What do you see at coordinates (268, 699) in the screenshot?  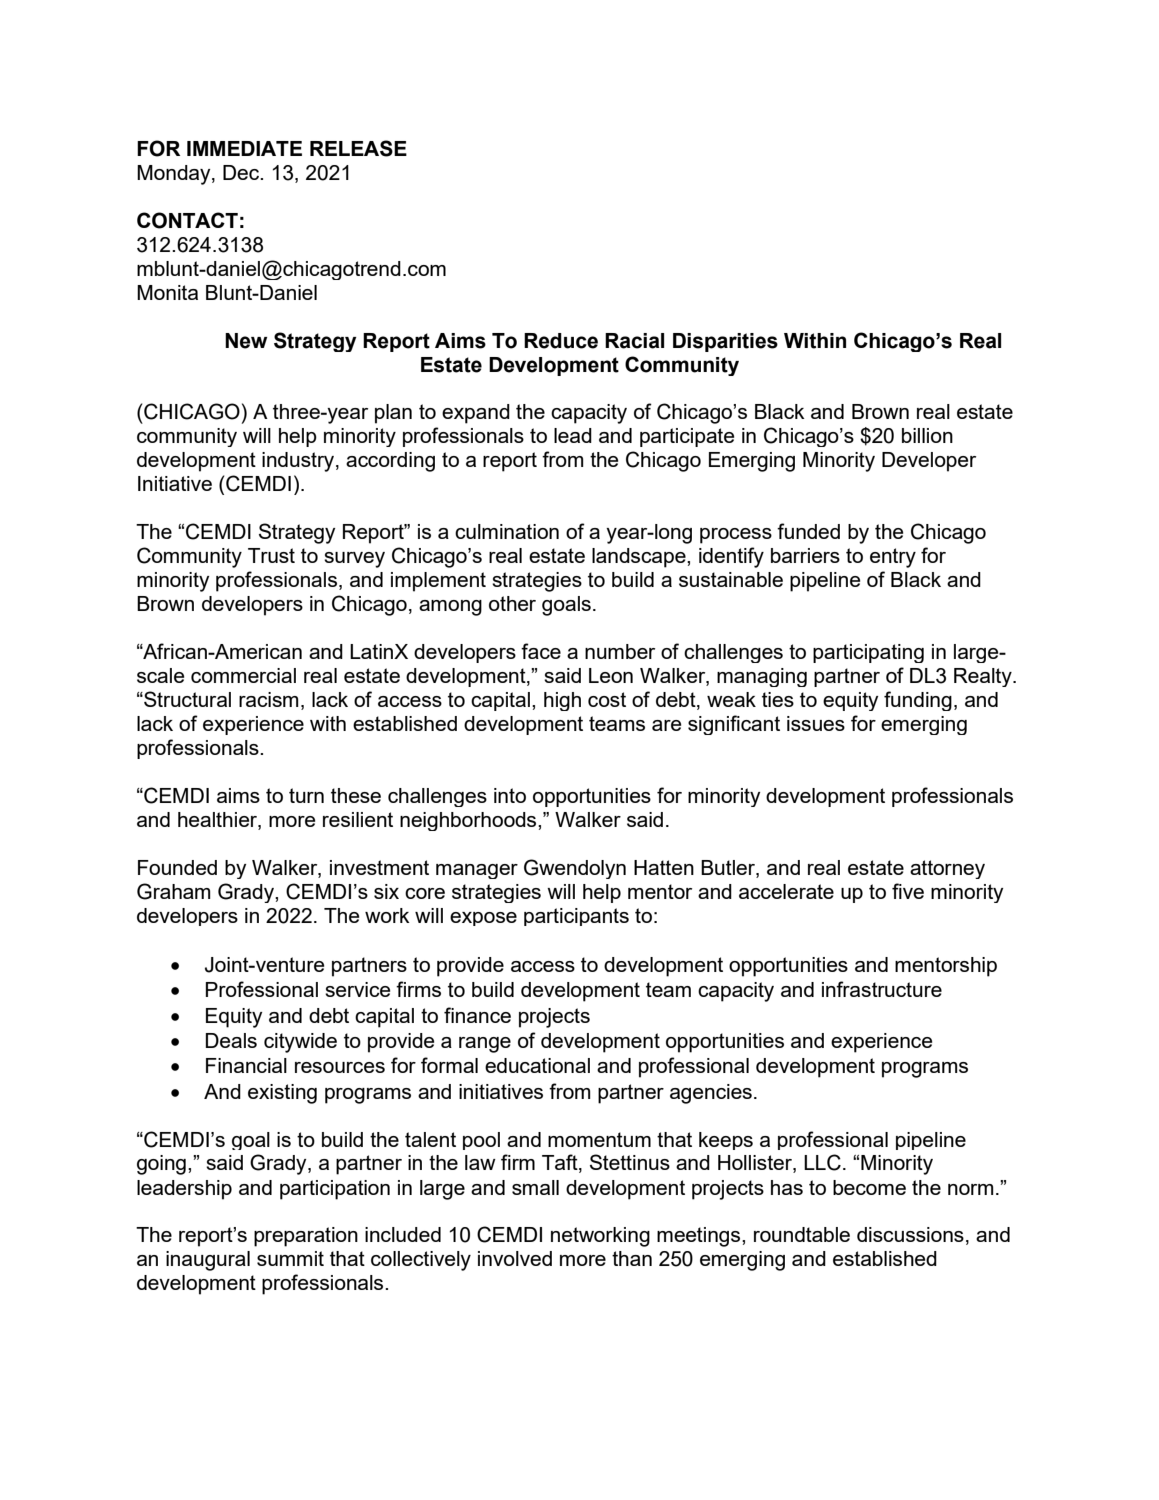 I see `racism` at bounding box center [268, 699].
